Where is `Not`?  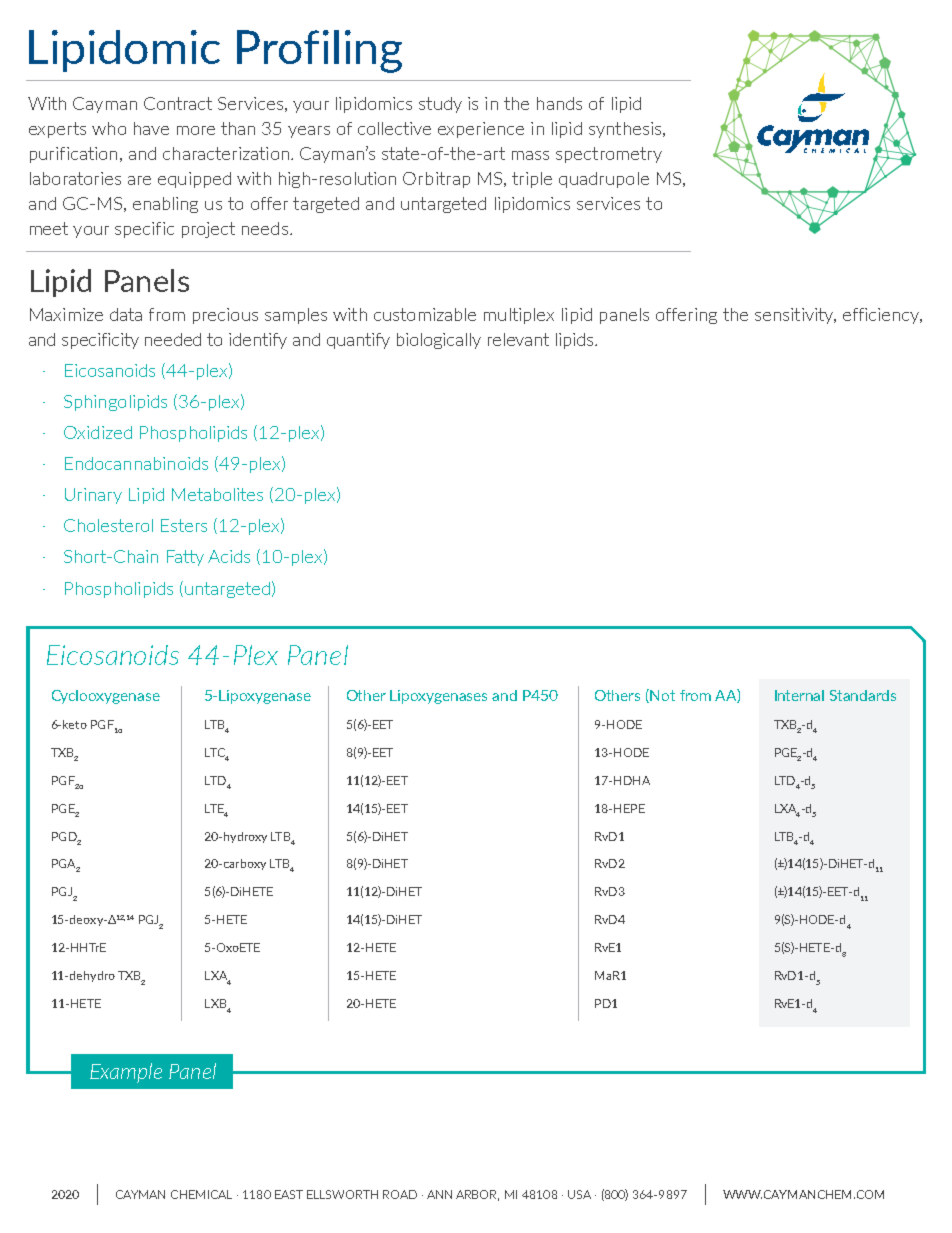
Not is located at coordinates (662, 695).
